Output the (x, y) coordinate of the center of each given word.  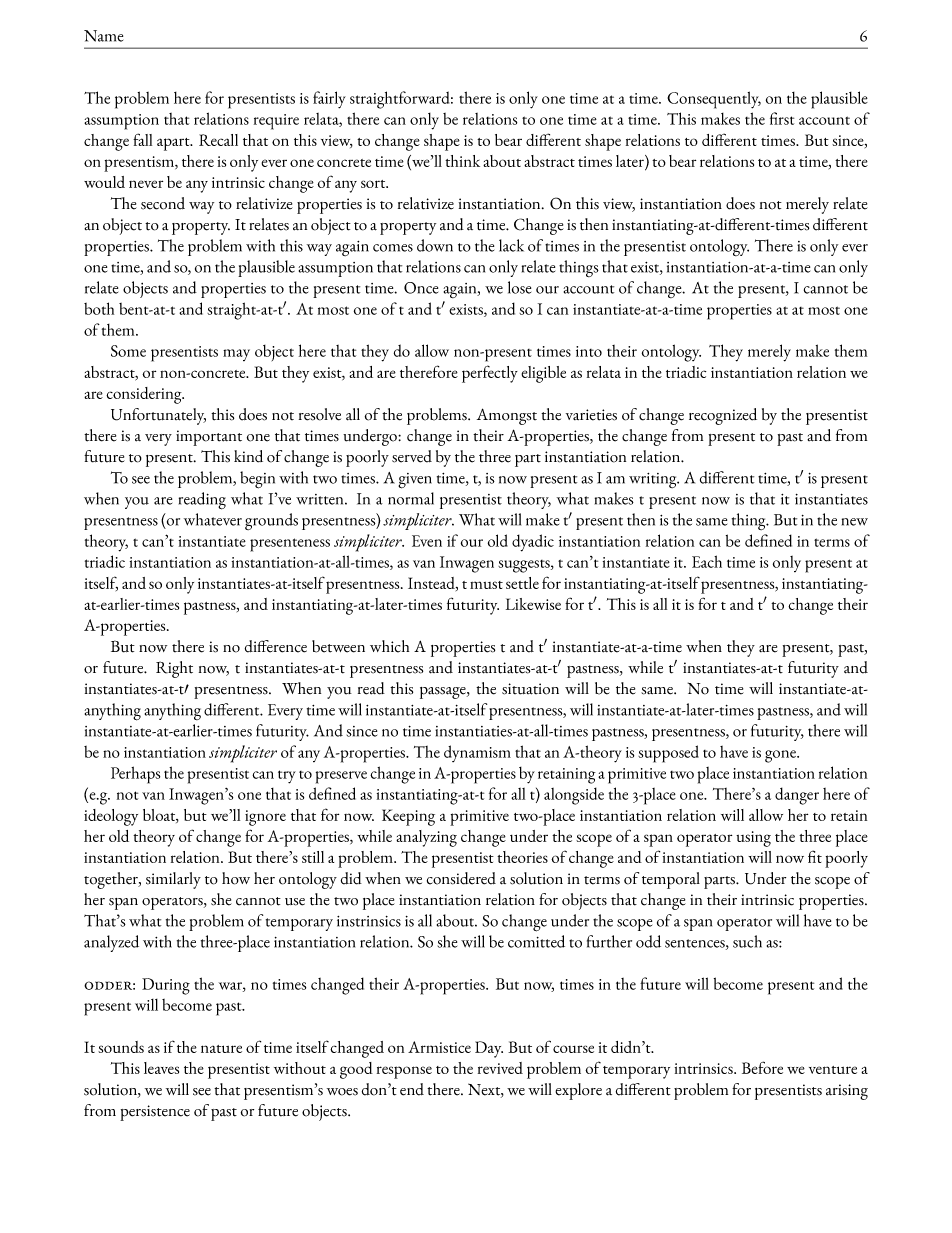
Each (707, 561)
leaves (161, 1068)
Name (103, 36)
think (462, 161)
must (486, 585)
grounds (271, 521)
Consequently (714, 100)
